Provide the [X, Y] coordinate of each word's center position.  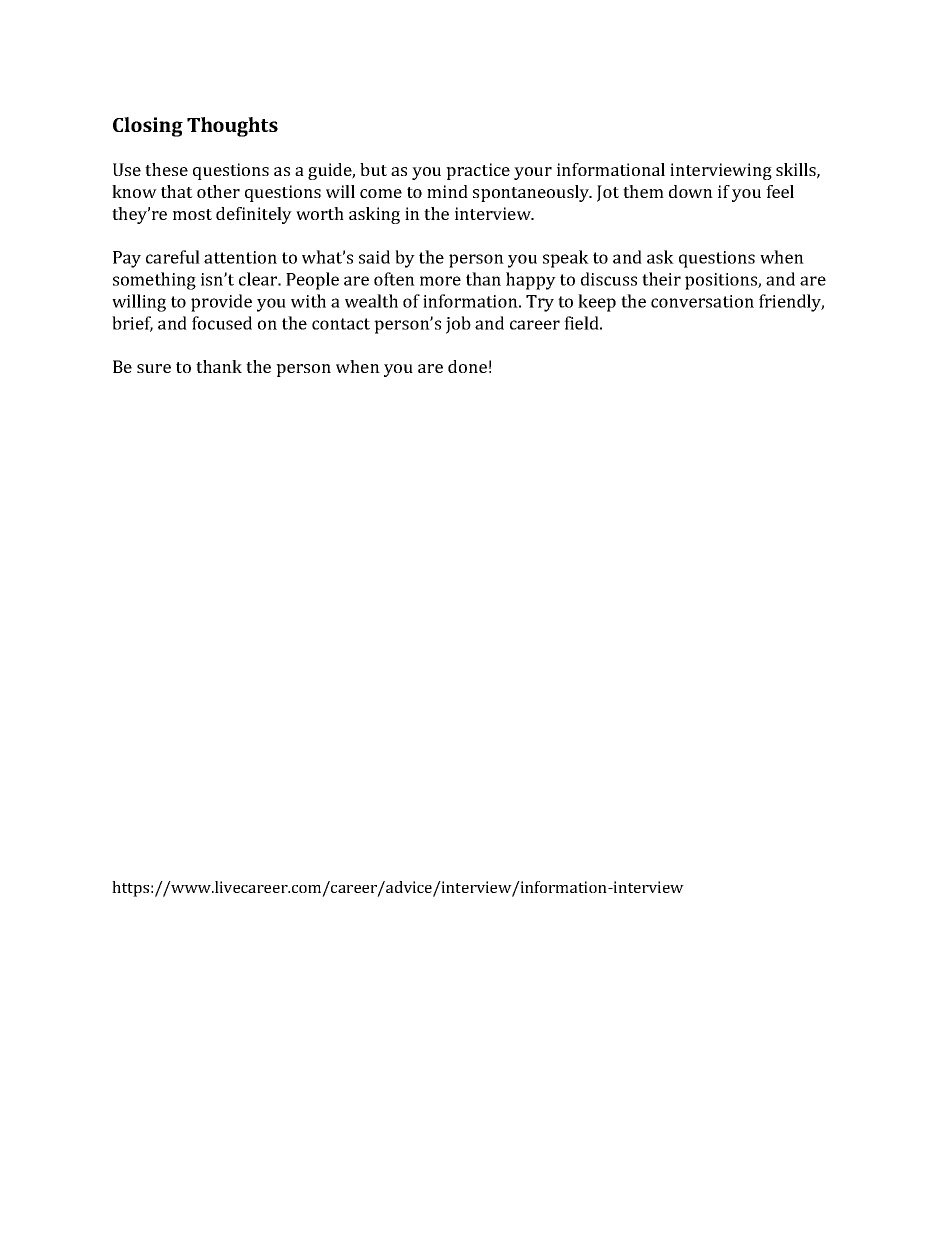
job [458, 325]
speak [566, 259]
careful [173, 257]
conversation [702, 301]
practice [478, 171]
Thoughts [232, 127]
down [691, 191]
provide [221, 303]
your [533, 173]
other [218, 191]
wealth [371, 301]
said [374, 257]
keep [597, 303]
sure [154, 368]
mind [447, 191]
